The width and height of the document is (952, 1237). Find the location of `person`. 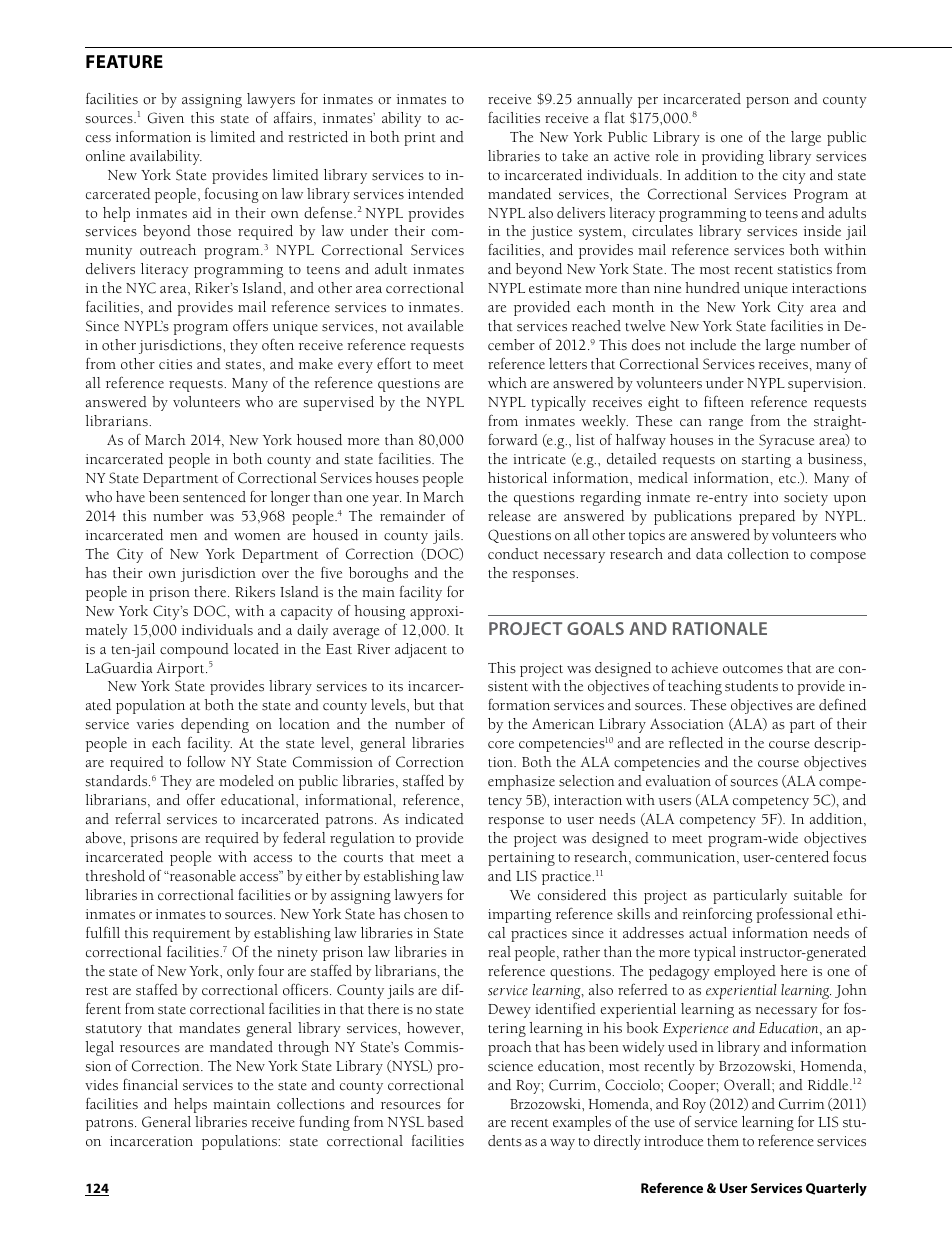

person is located at coordinates (767, 102).
